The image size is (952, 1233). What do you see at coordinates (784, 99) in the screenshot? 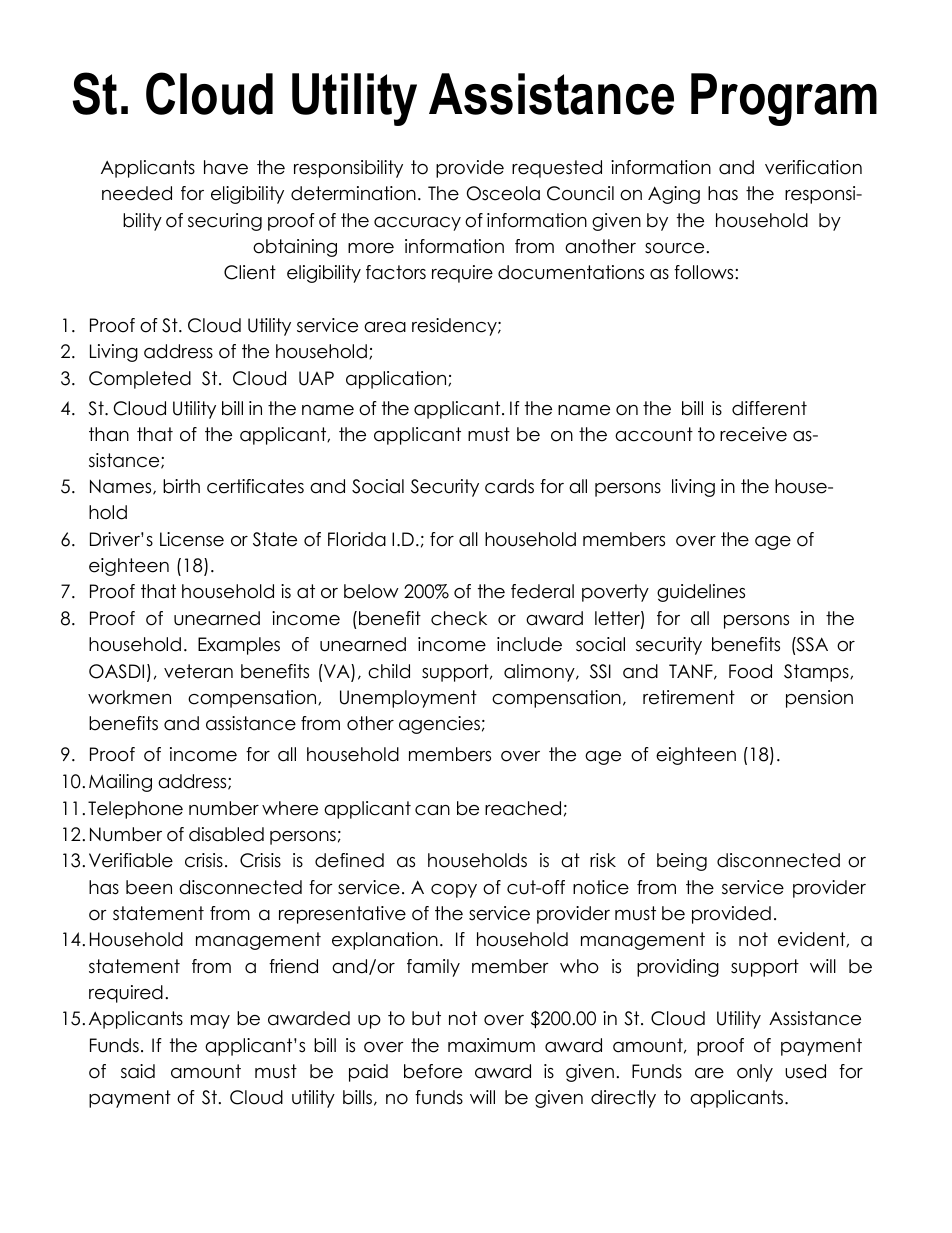
I see `Program` at bounding box center [784, 99].
